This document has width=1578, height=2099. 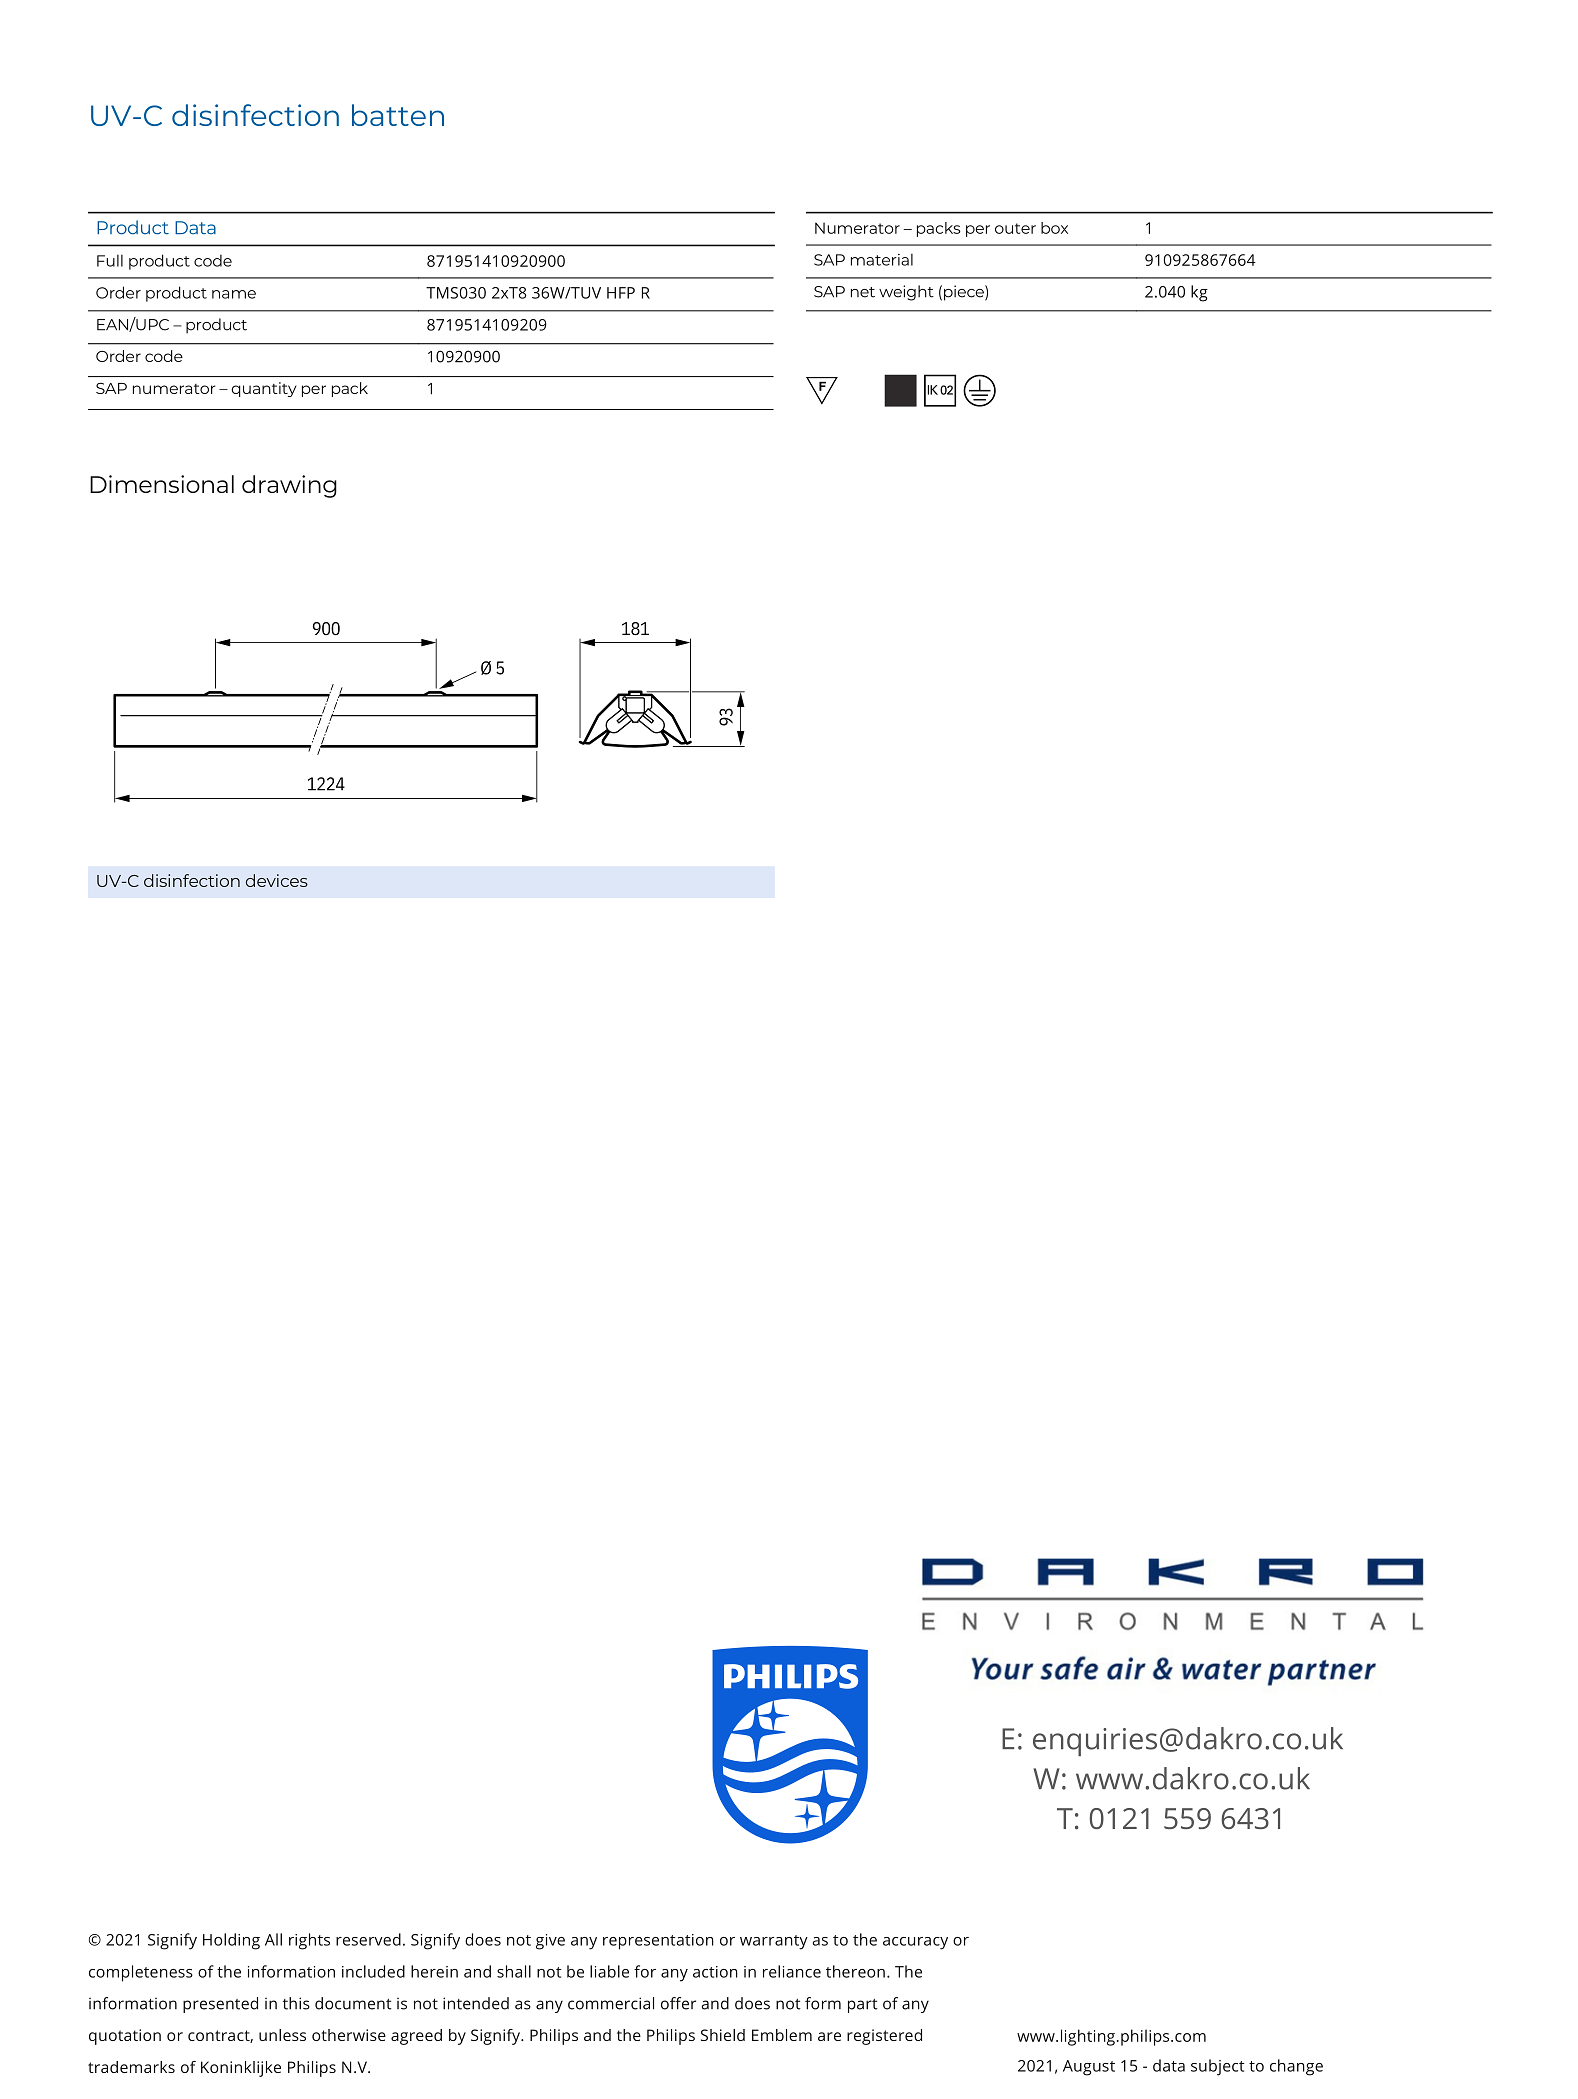 What do you see at coordinates (906, 293) in the document?
I see `weight` at bounding box center [906, 293].
